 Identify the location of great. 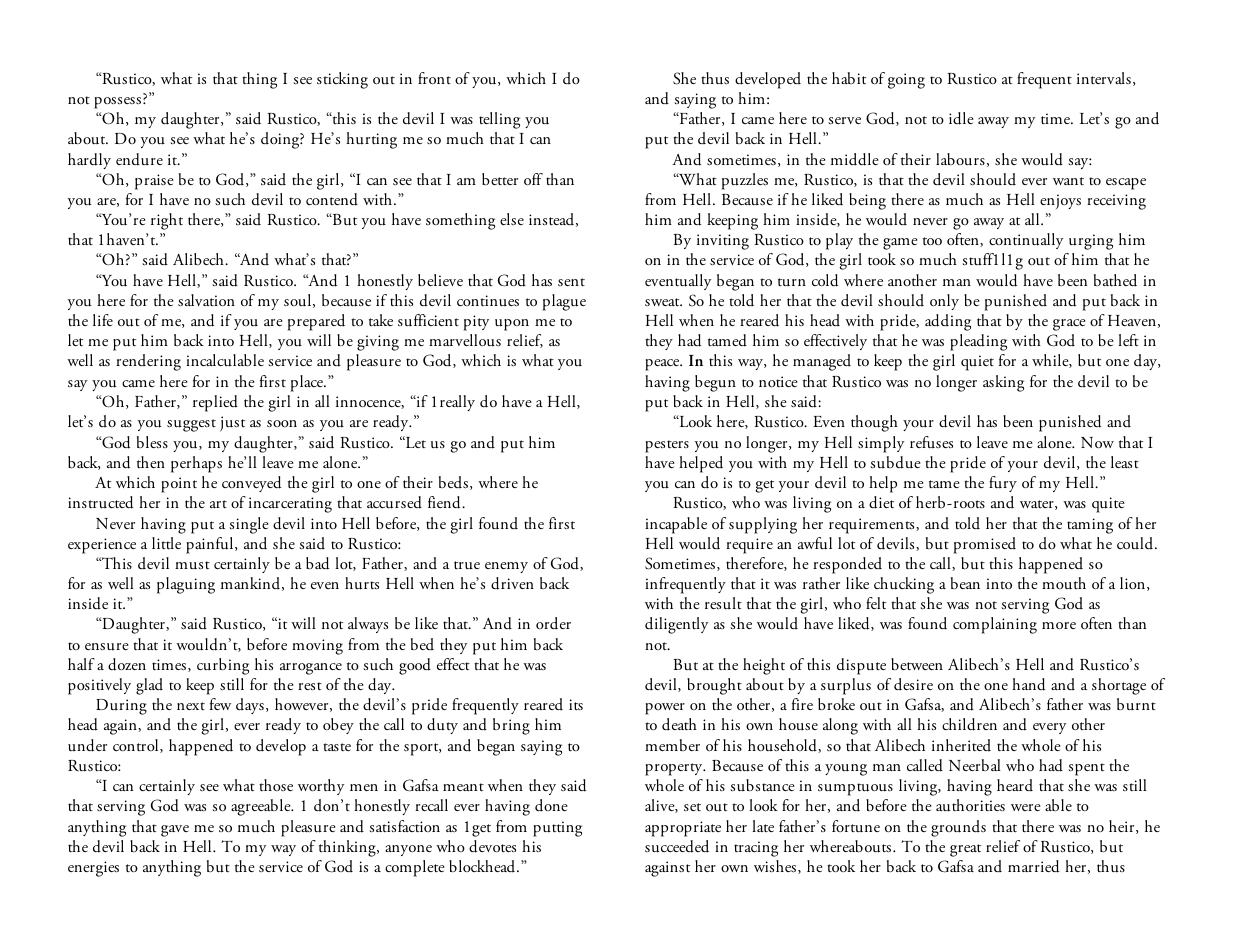
(965, 850).
